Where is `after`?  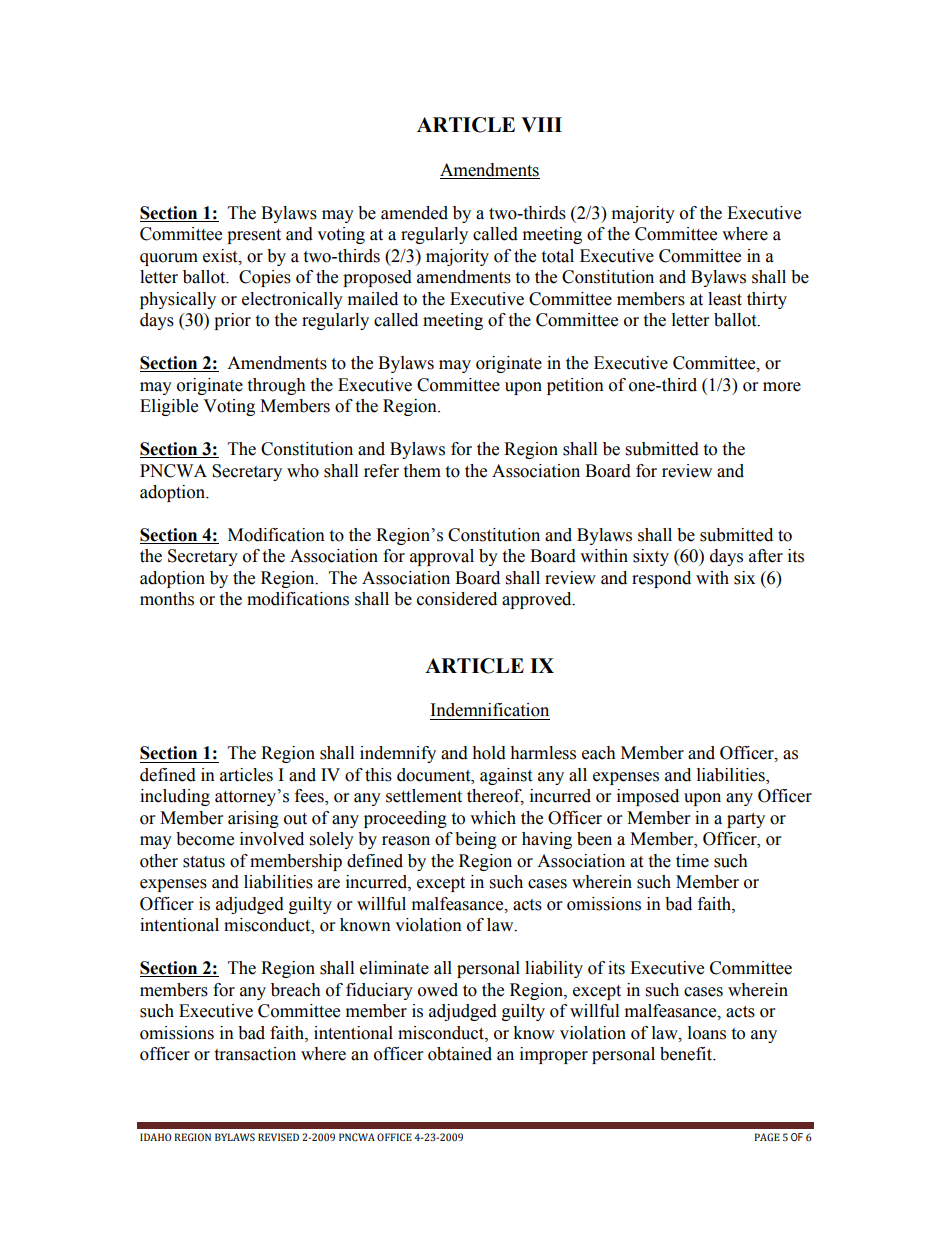
after is located at coordinates (766, 556).
